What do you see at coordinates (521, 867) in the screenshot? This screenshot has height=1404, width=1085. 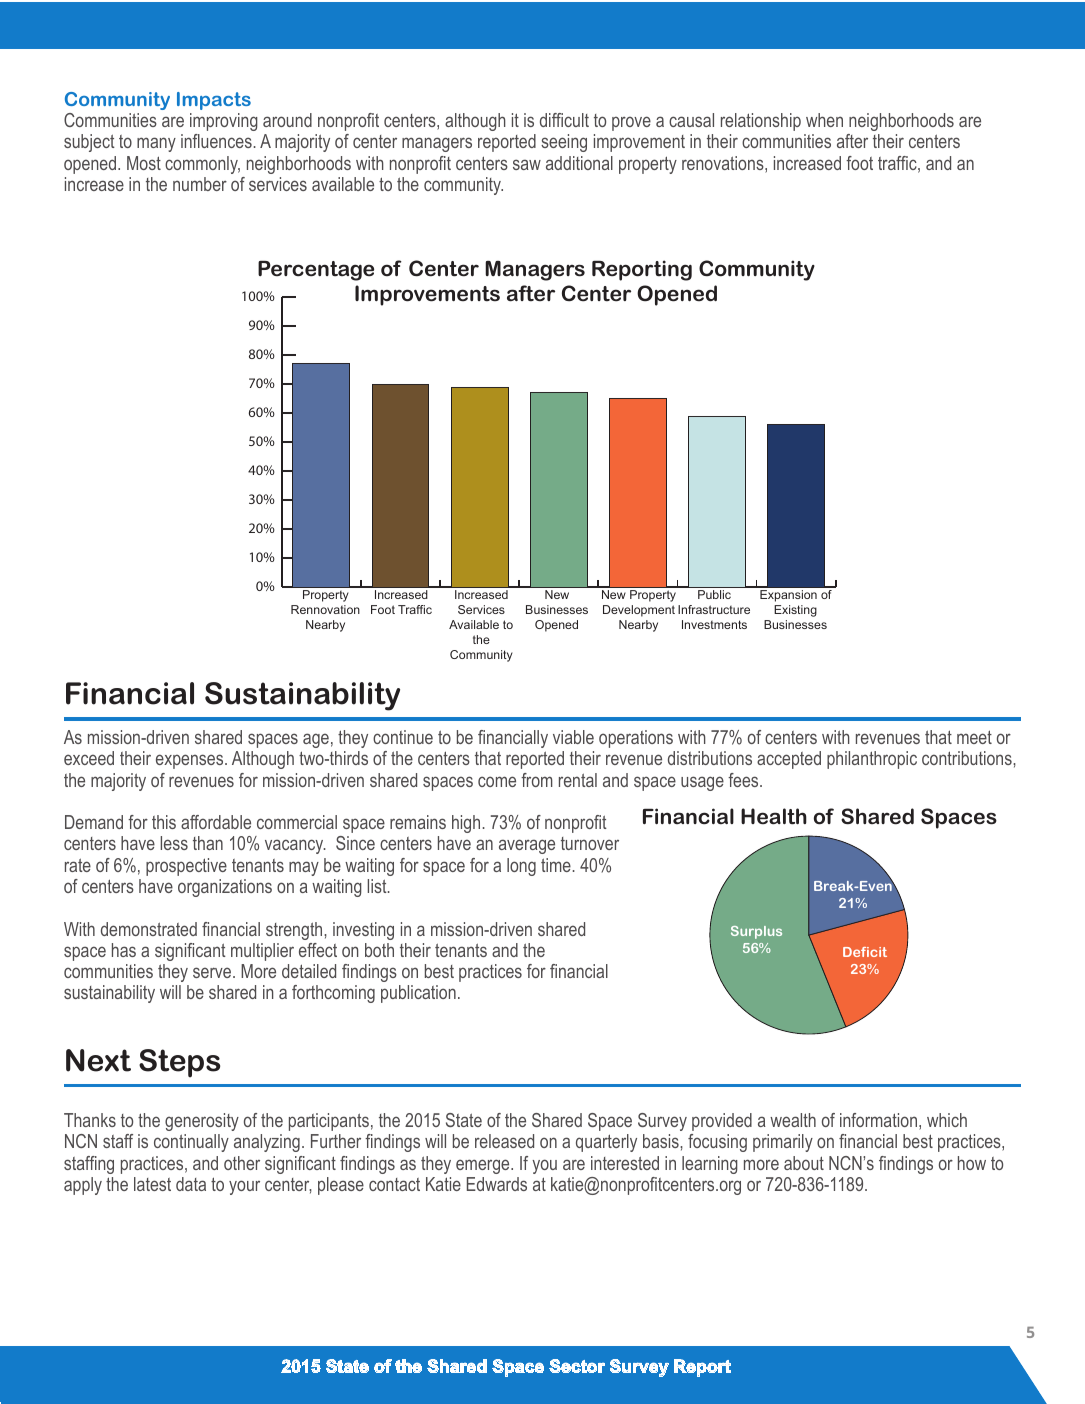 I see `long` at bounding box center [521, 867].
